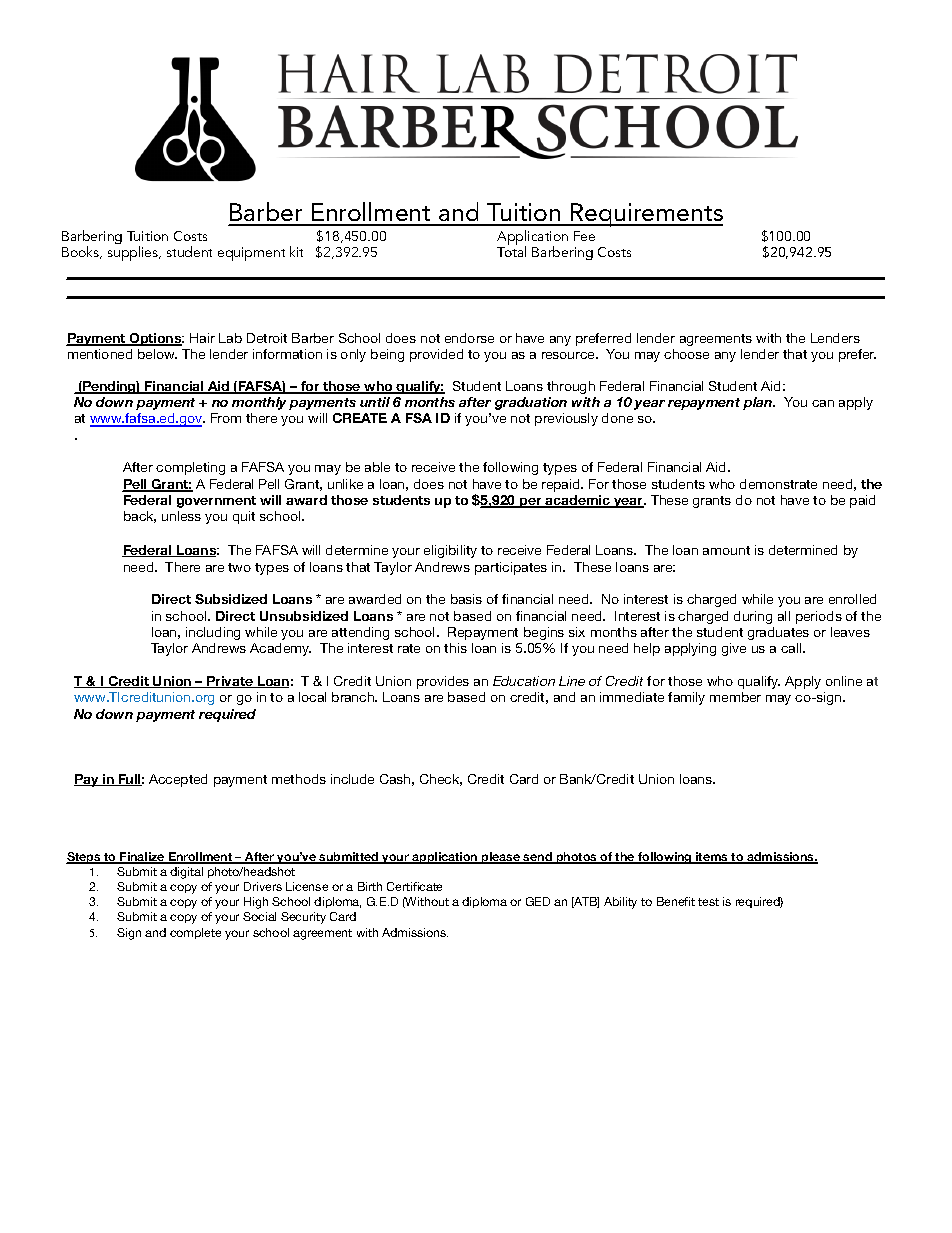 The image size is (952, 1233). What do you see at coordinates (178, 780) in the document?
I see `Accepted` at bounding box center [178, 780].
